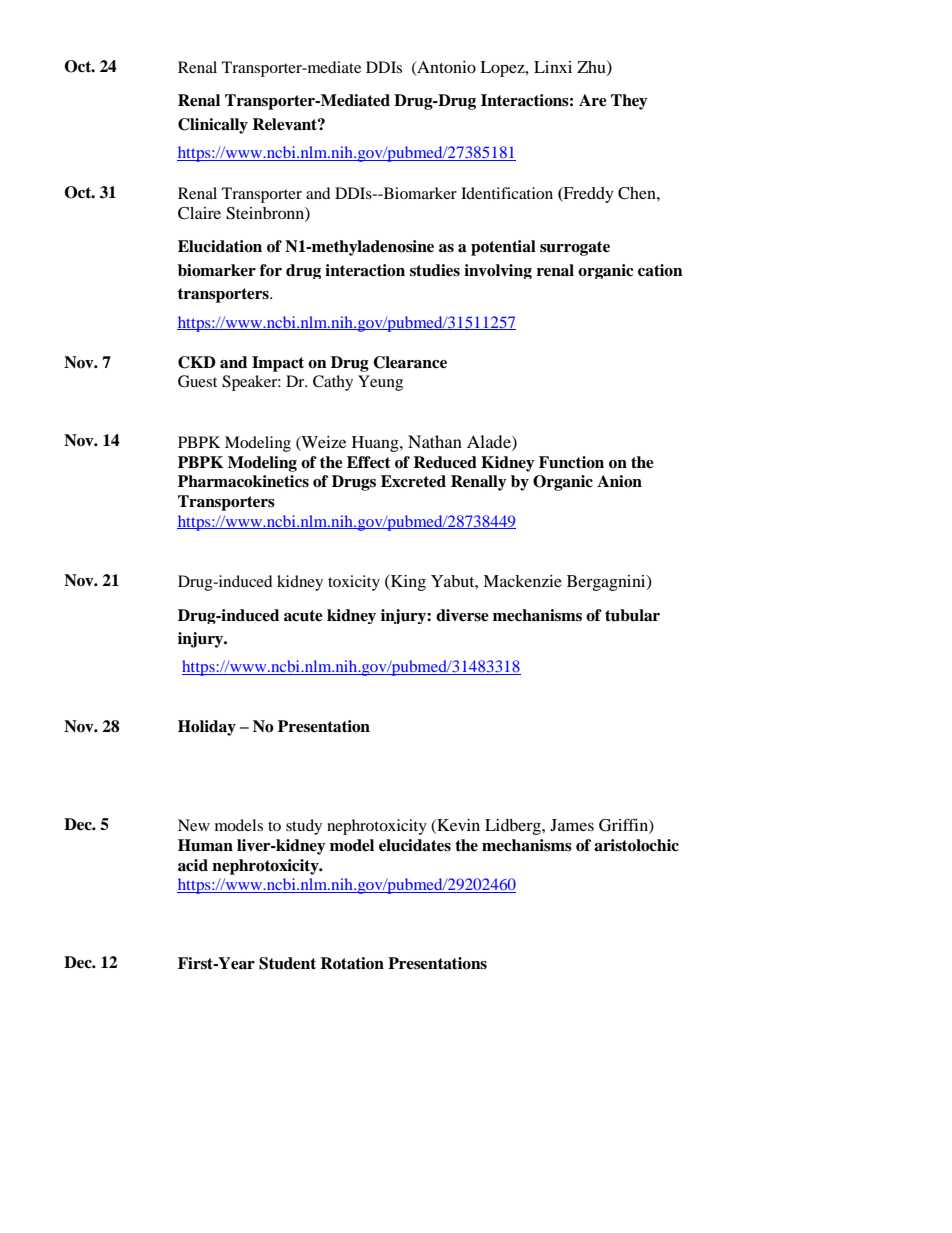  What do you see at coordinates (243, 481) in the screenshot?
I see `Pharmacokinetics` at bounding box center [243, 481].
